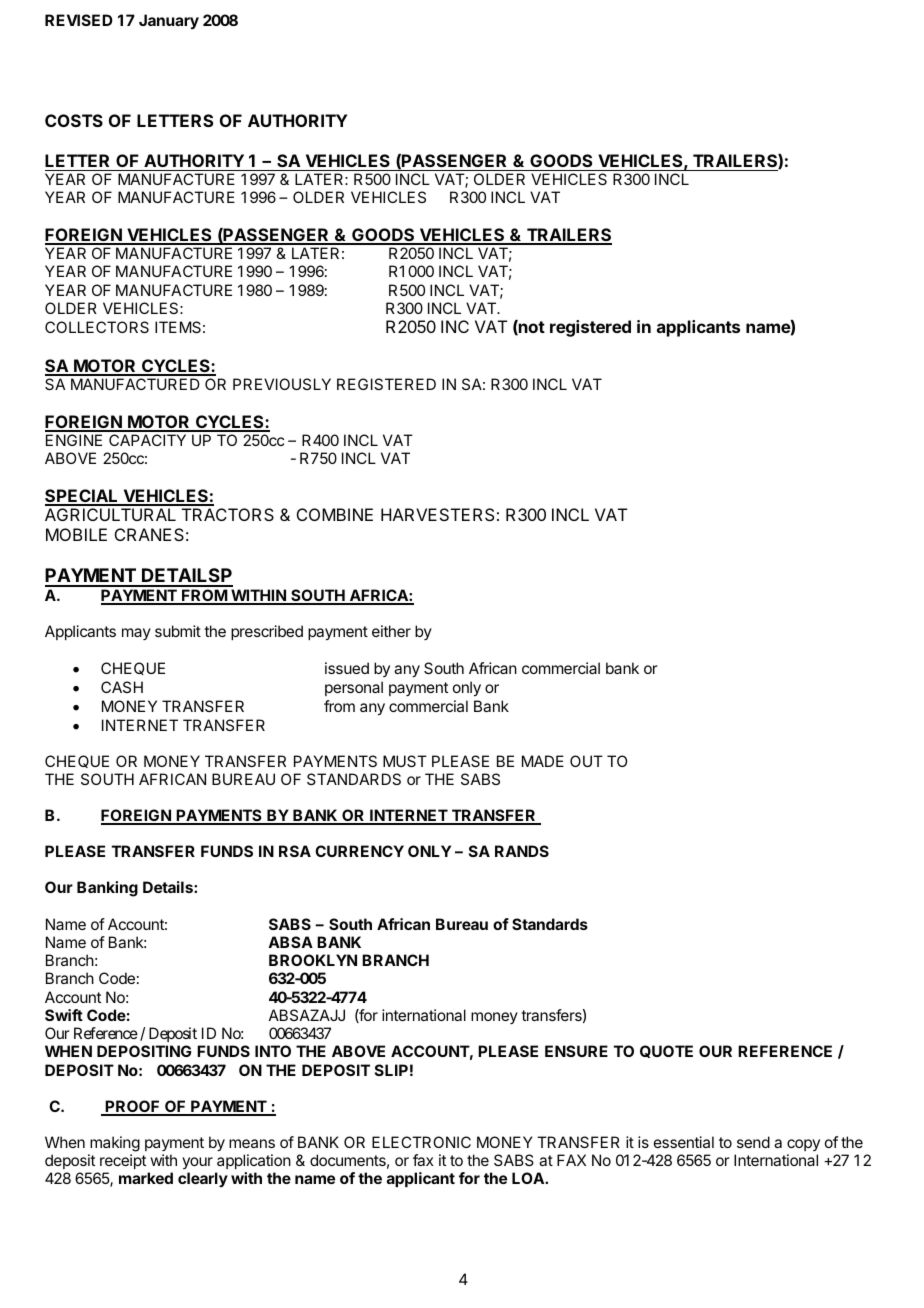 Image resolution: width=924 pixels, height=1308 pixels. I want to click on receipt, so click(123, 1161).
